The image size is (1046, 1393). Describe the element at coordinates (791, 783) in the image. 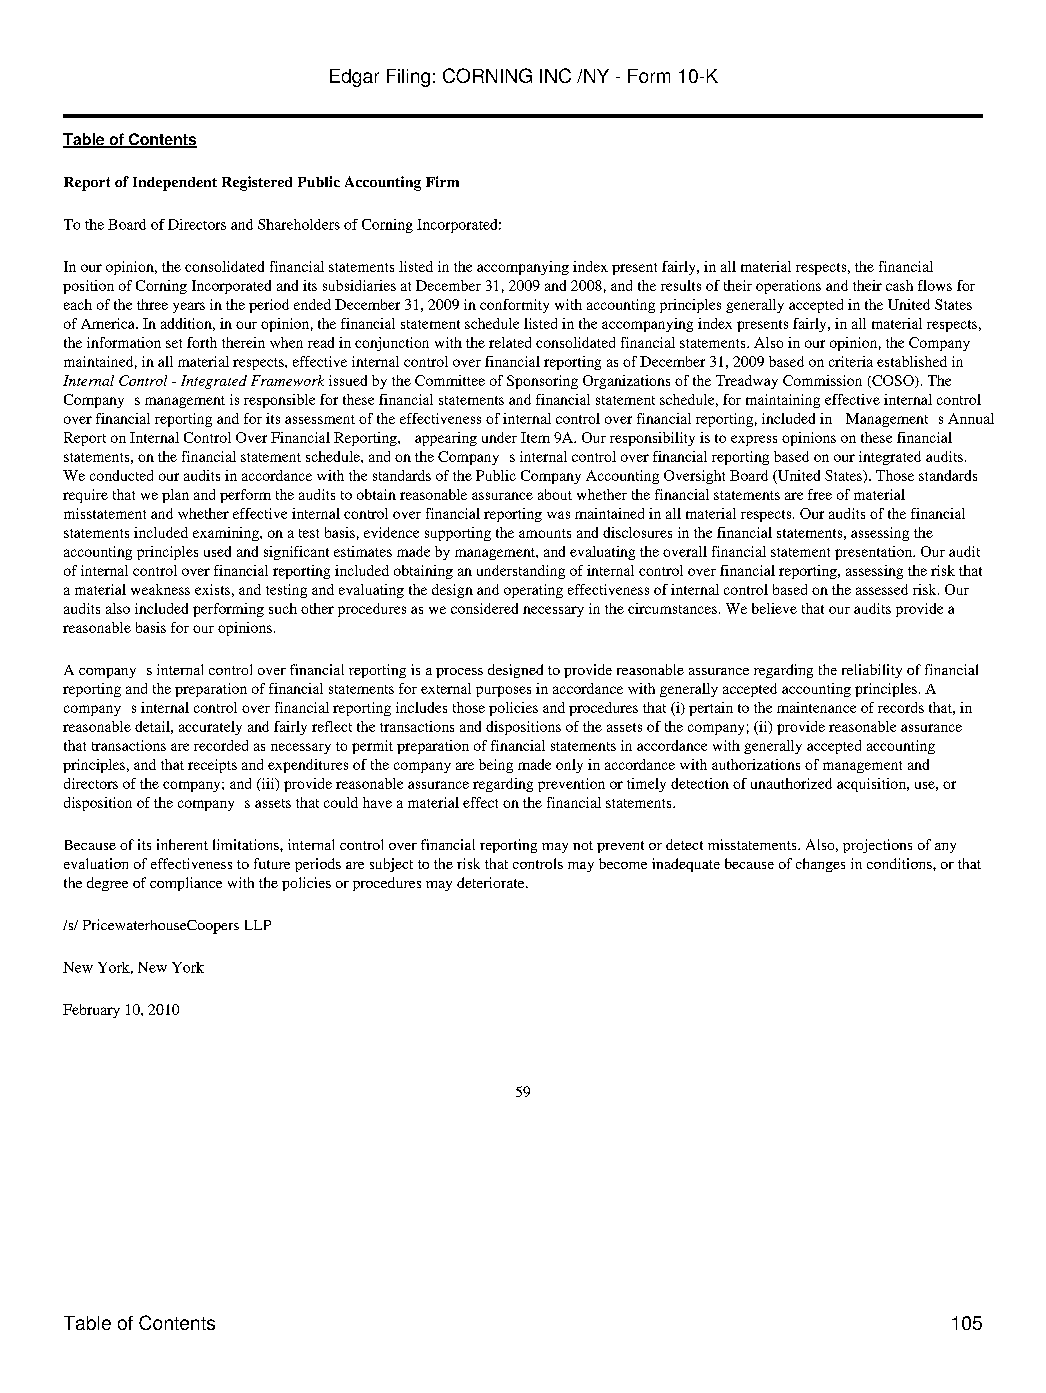

I see `unauthorized` at that location.
